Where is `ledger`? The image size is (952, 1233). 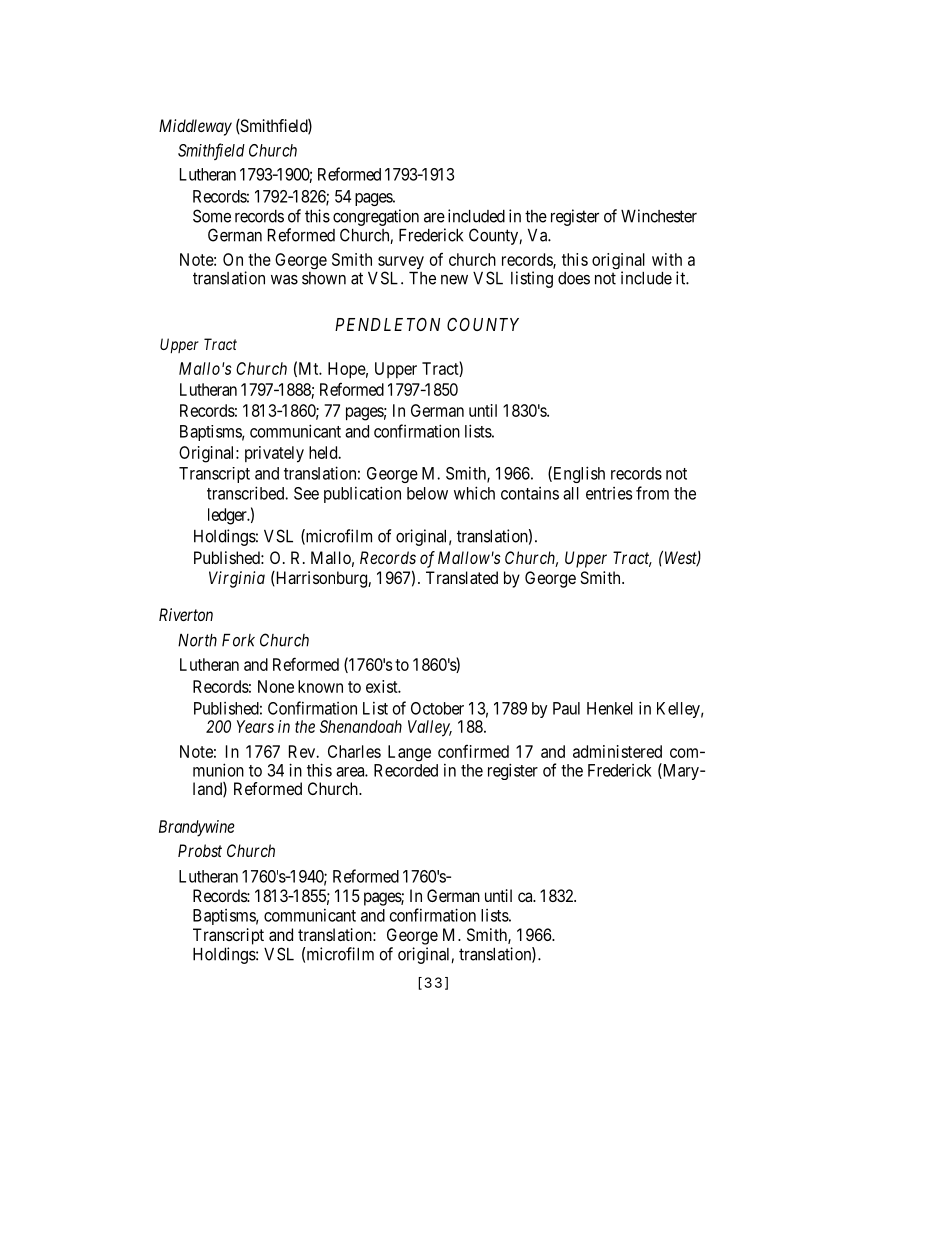
ledger is located at coordinates (228, 516).
